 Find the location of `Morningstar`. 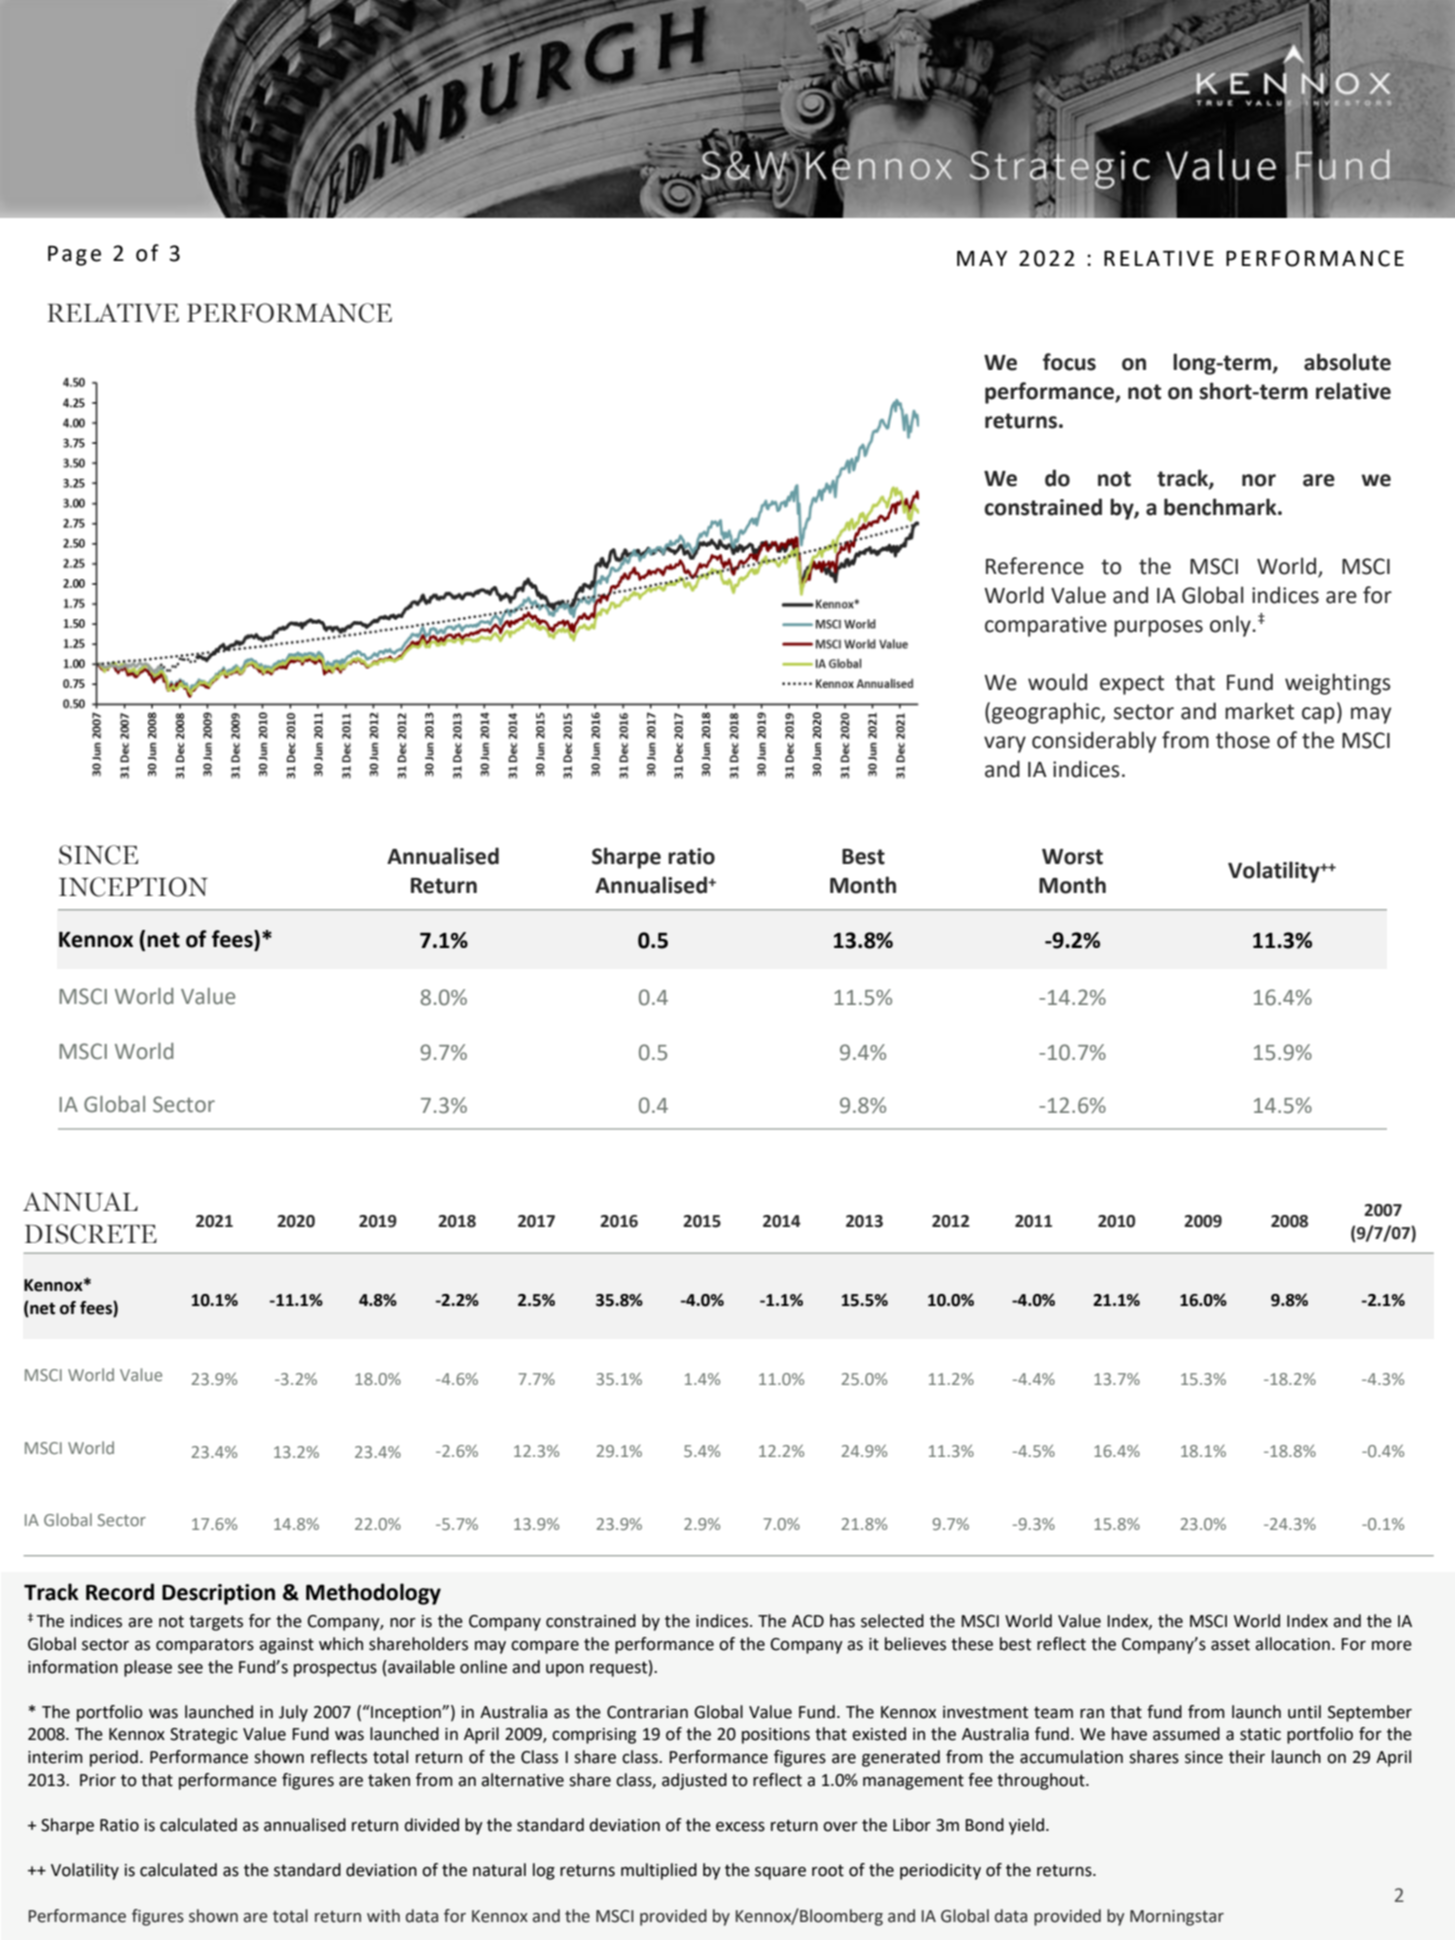

Morningstar is located at coordinates (1177, 1918).
